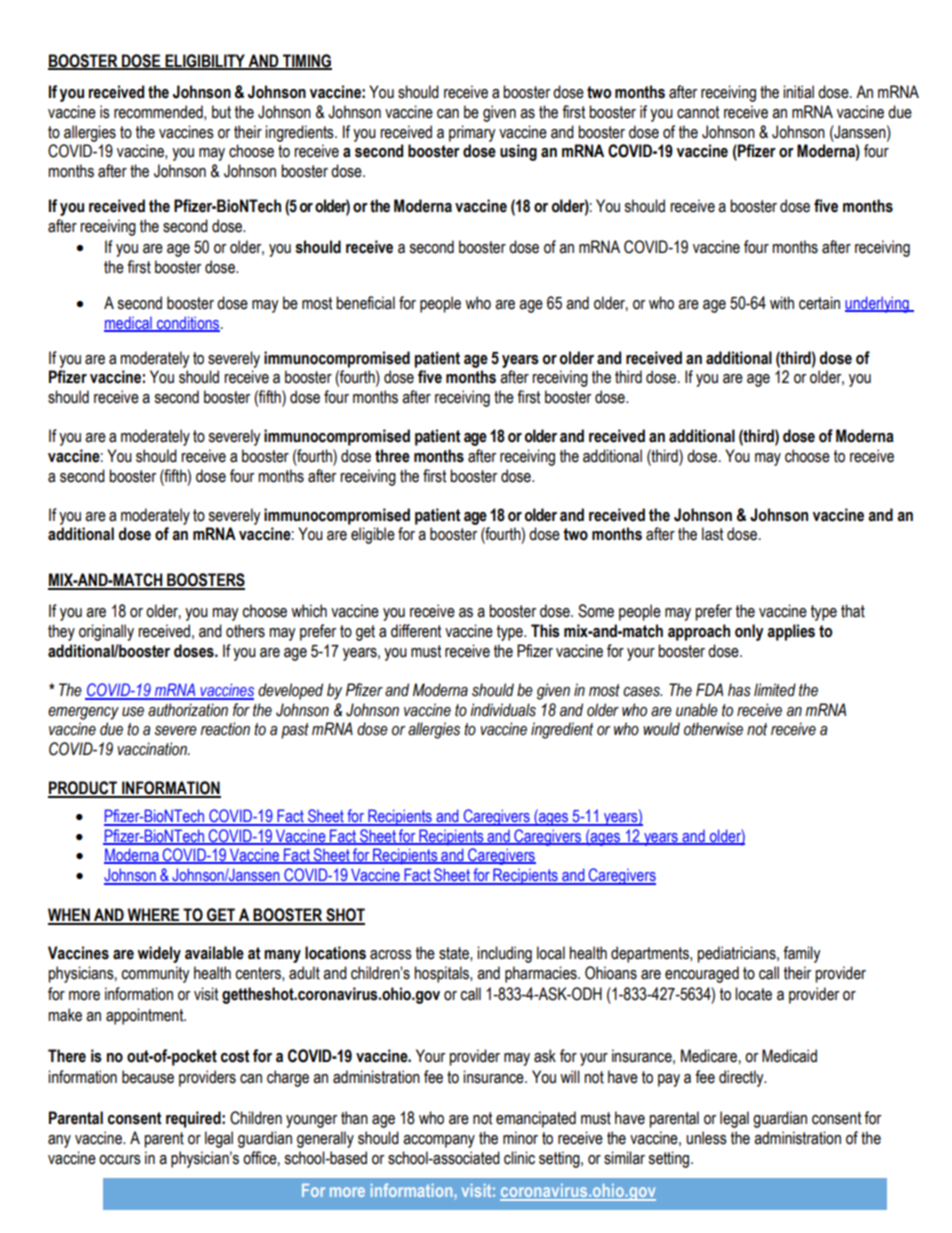  Describe the element at coordinates (782, 303) in the page. I see `with` at that location.
